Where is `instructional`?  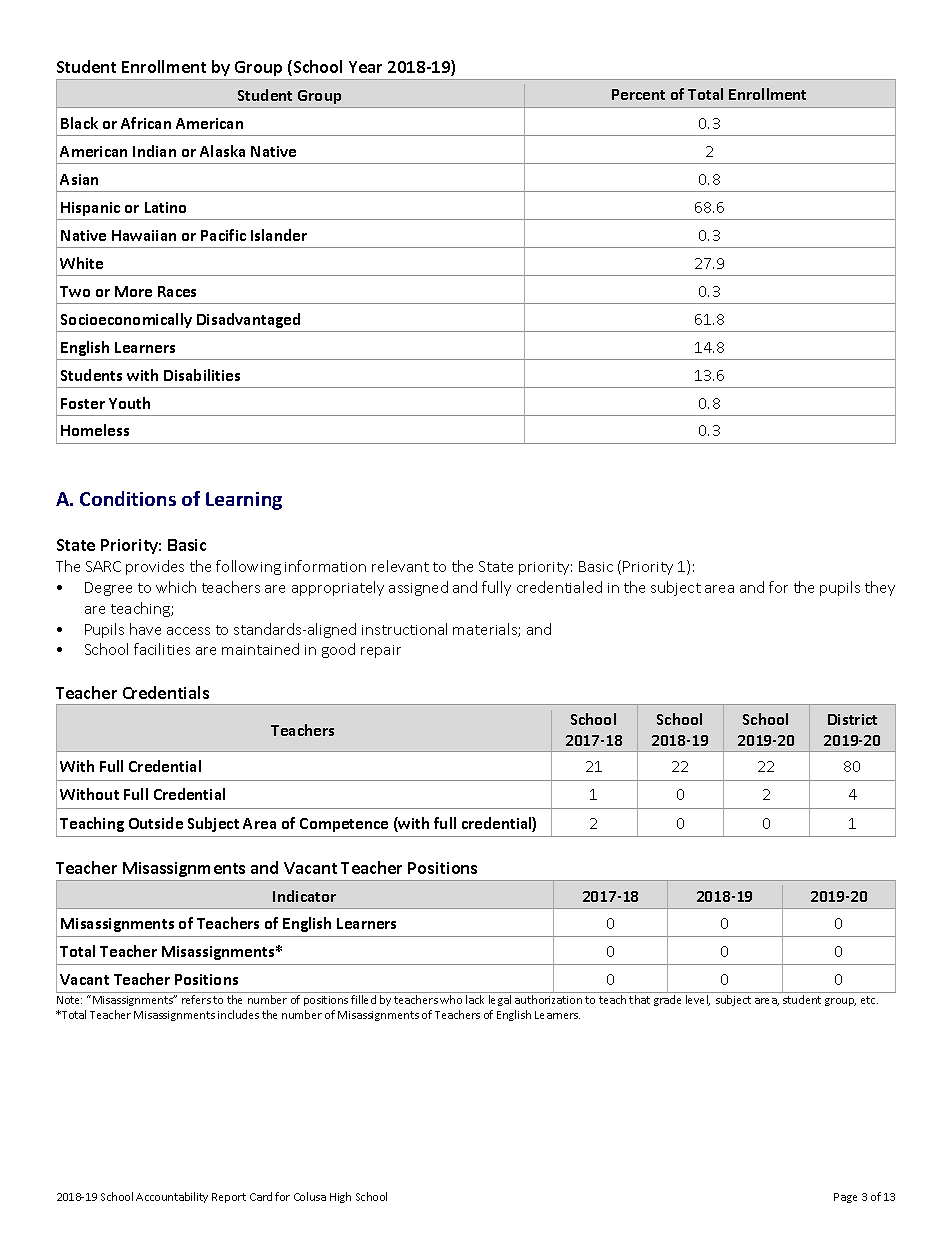 instructional is located at coordinates (404, 629).
